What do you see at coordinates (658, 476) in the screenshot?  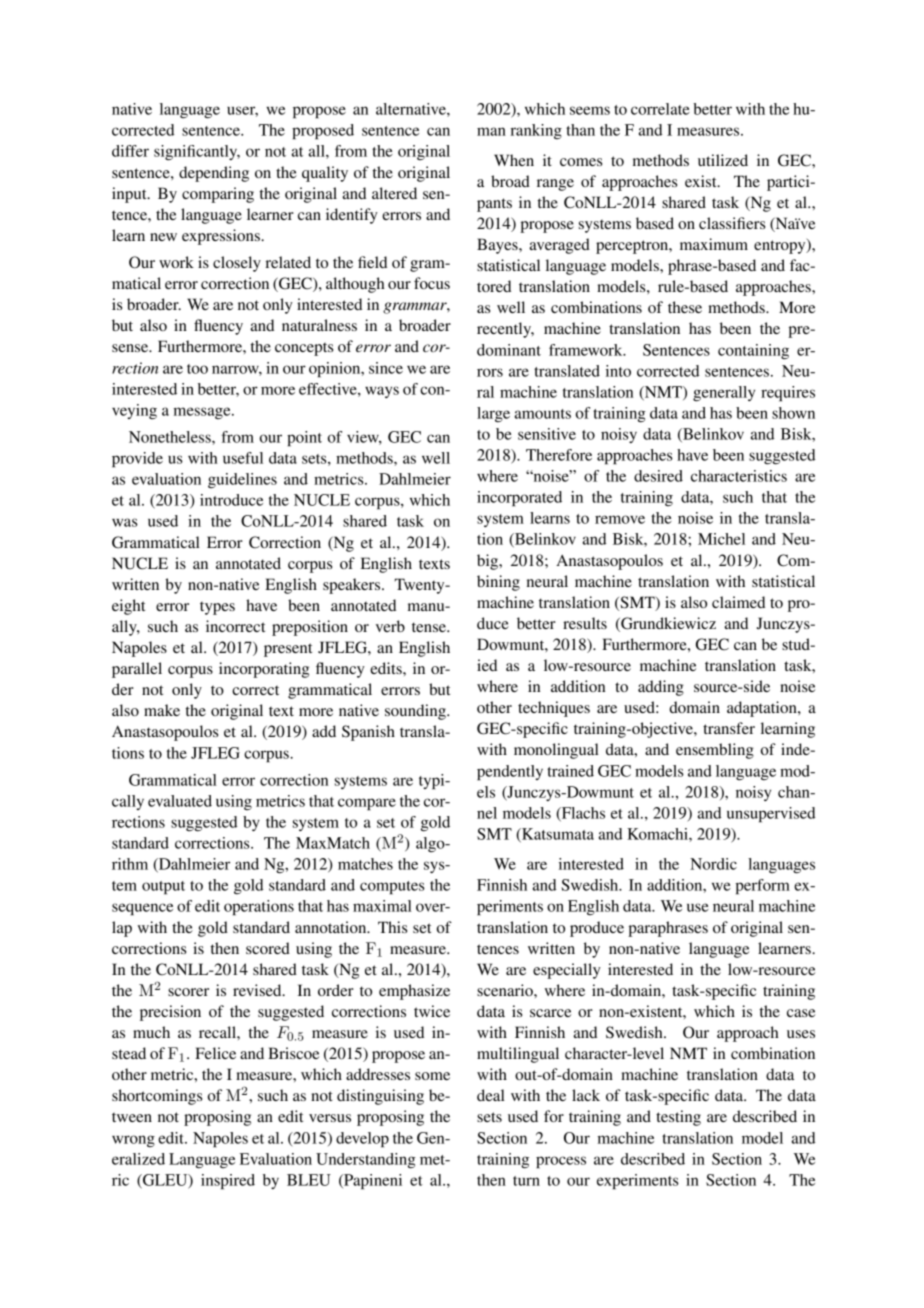 I see `desired` at bounding box center [658, 476].
